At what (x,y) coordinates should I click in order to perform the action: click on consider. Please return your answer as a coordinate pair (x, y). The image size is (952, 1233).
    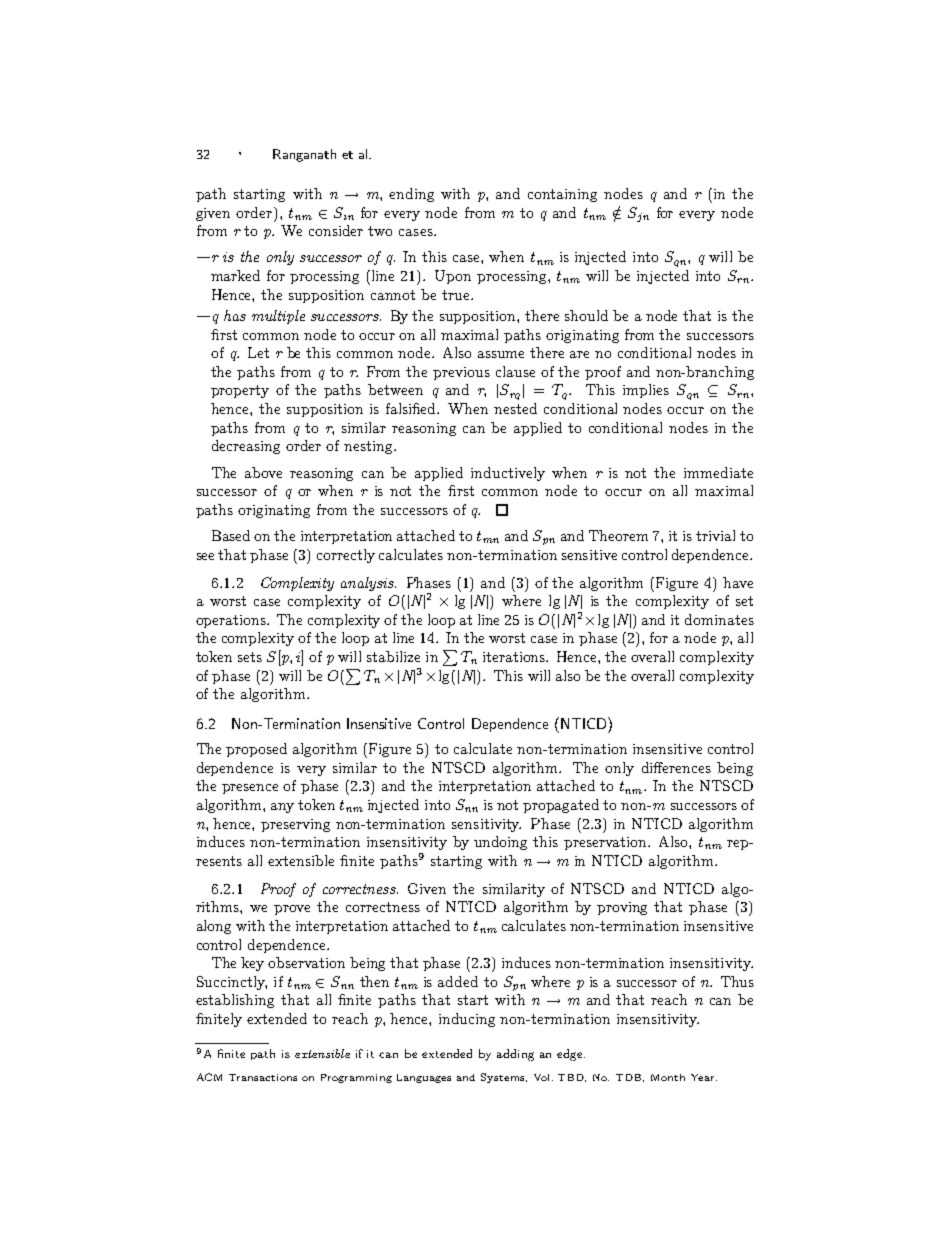
    Looking at the image, I should click on (336, 230).
